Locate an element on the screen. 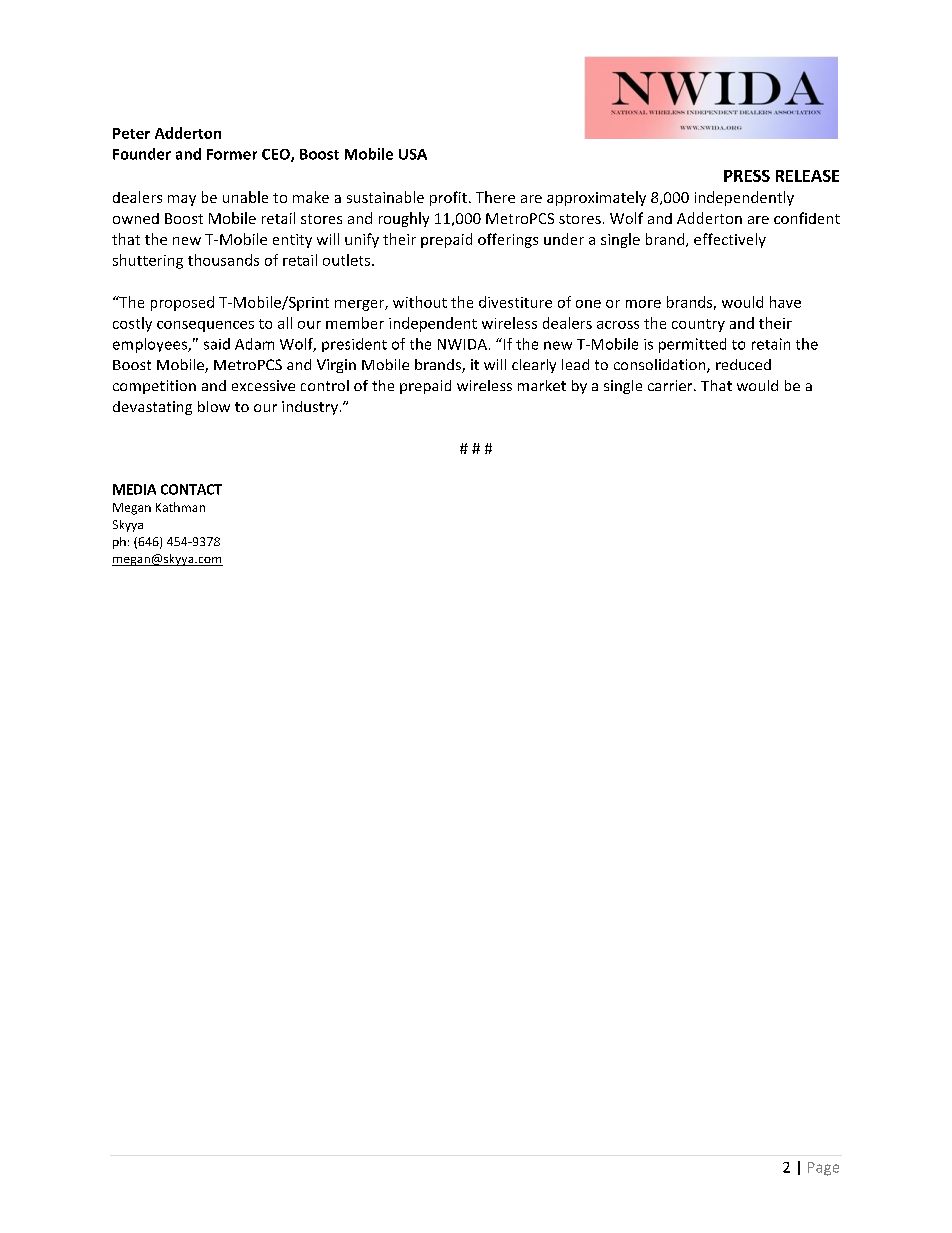 This screenshot has height=1233, width=952. CONTACT is located at coordinates (191, 489).
